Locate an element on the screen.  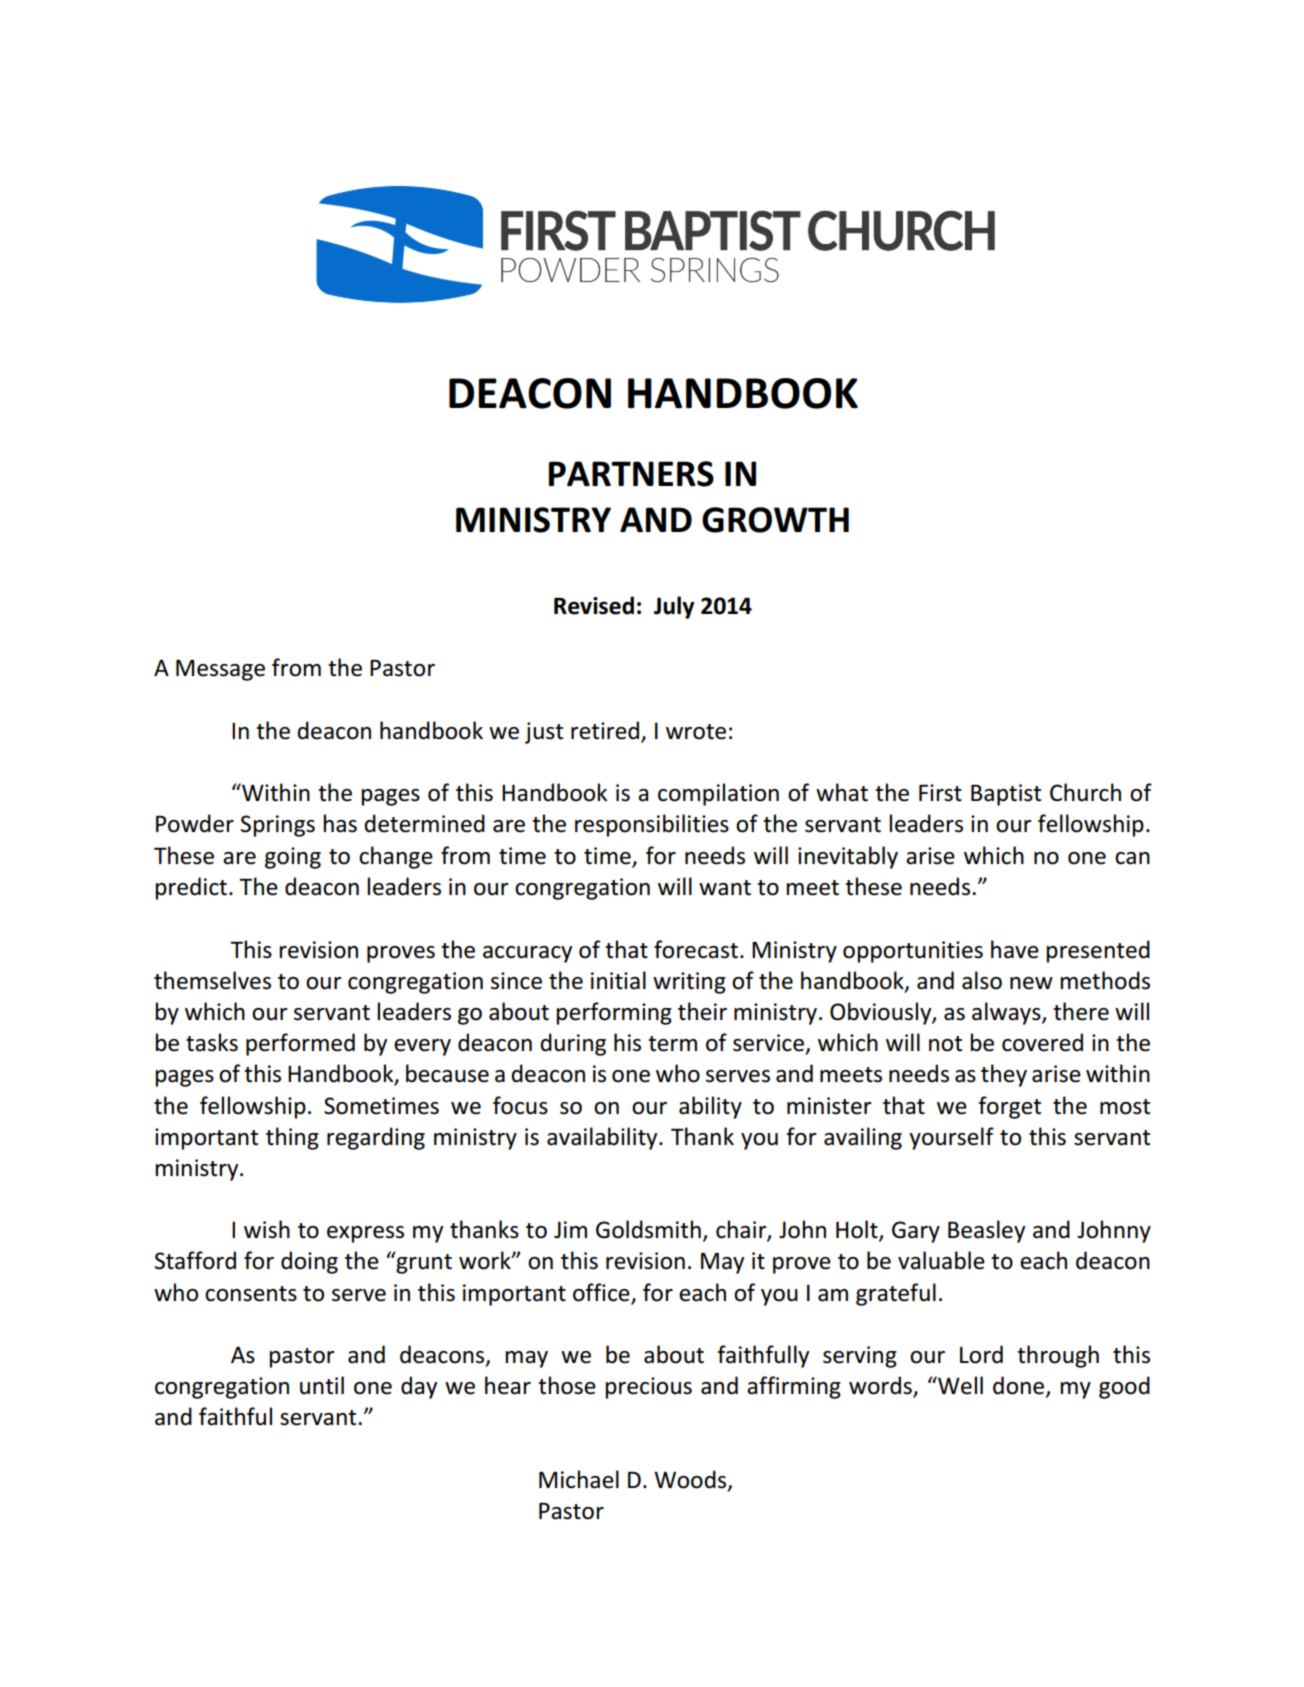
can is located at coordinates (1132, 858).
